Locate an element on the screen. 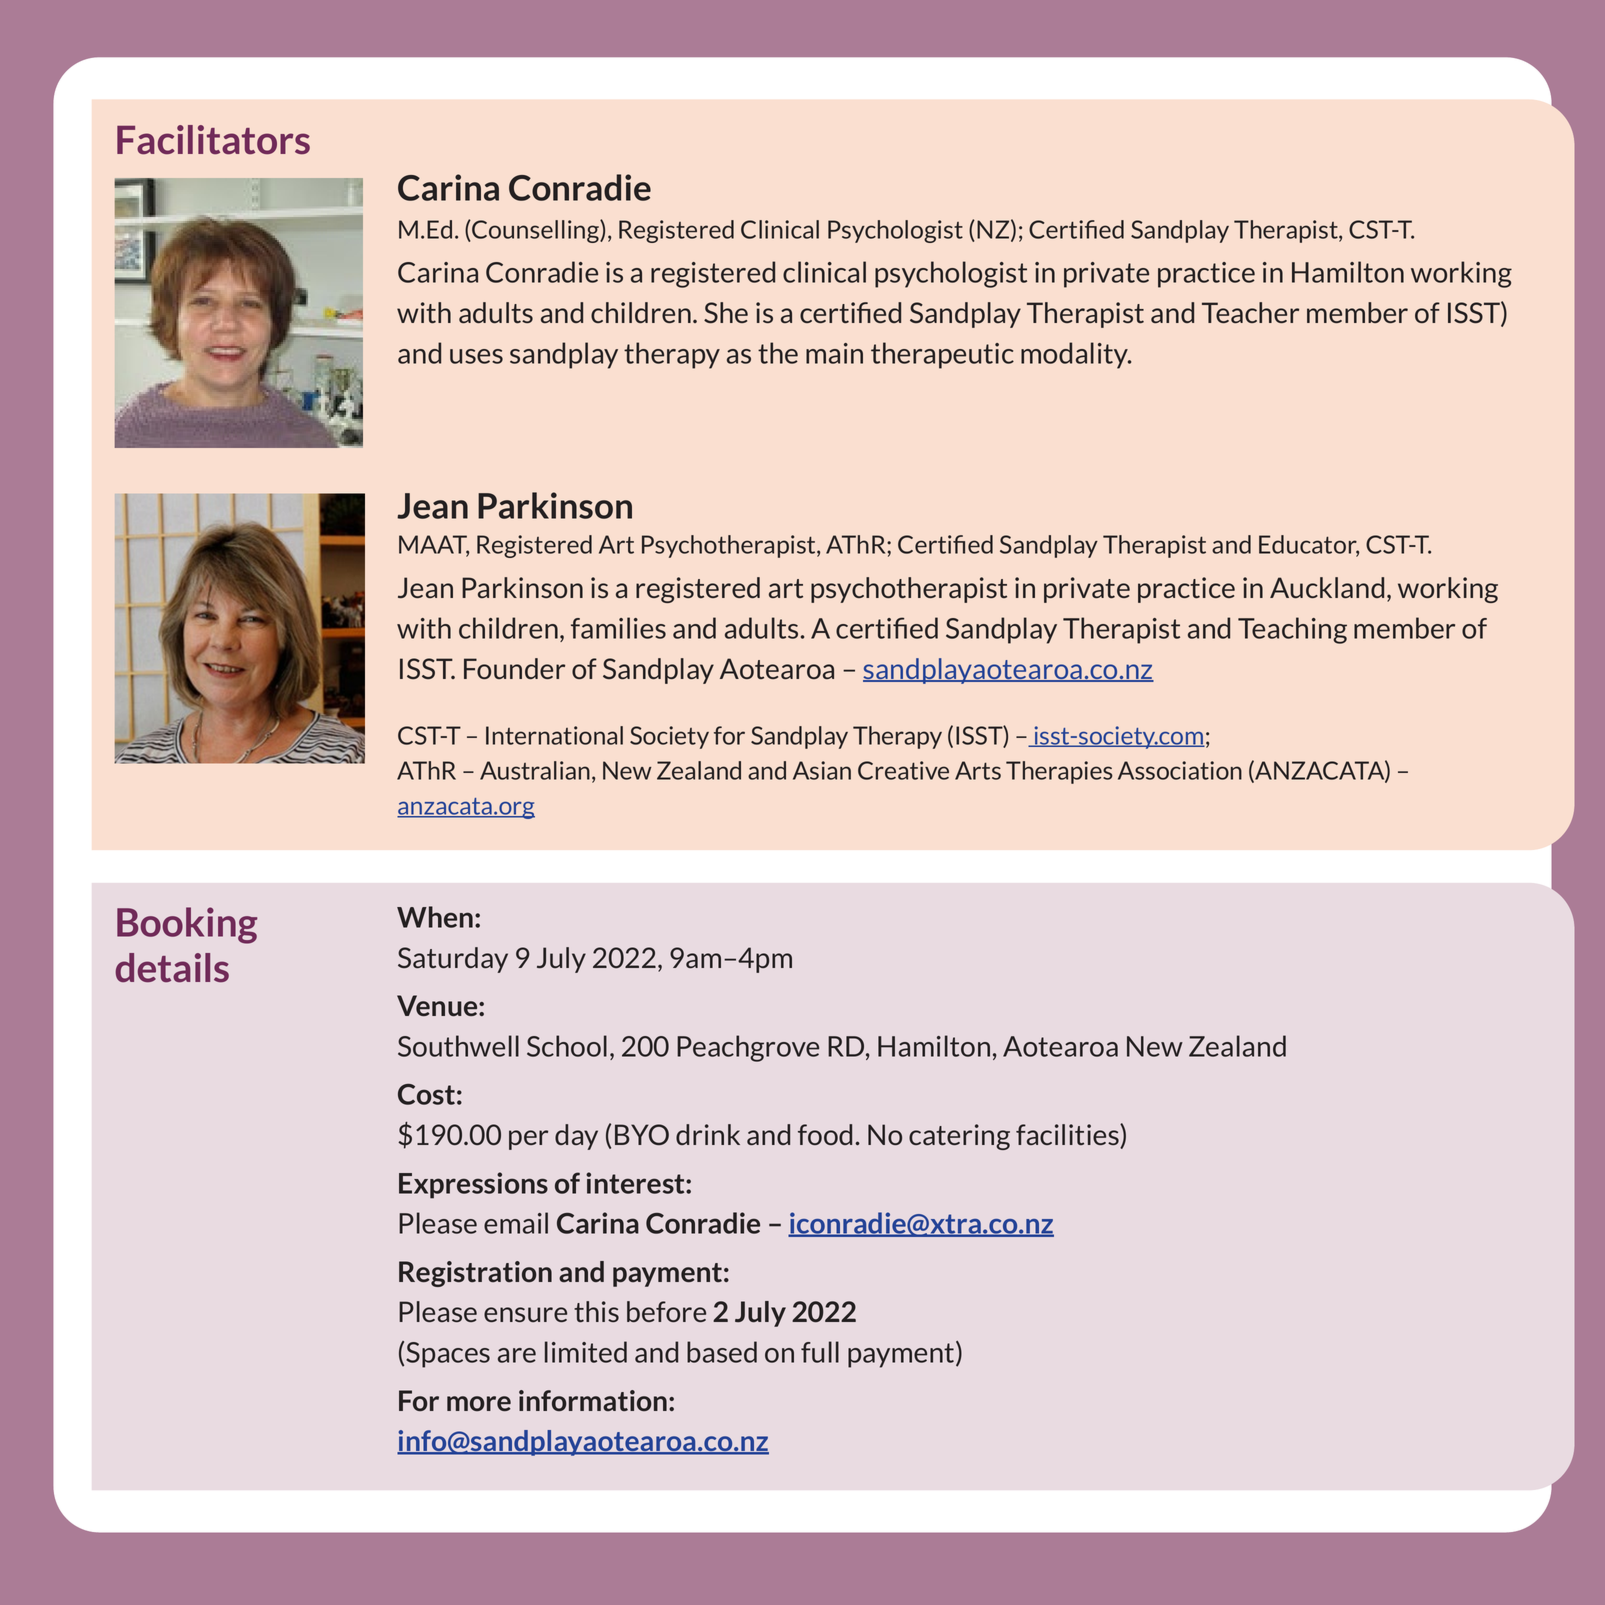  Spaces is located at coordinates (448, 1355).
